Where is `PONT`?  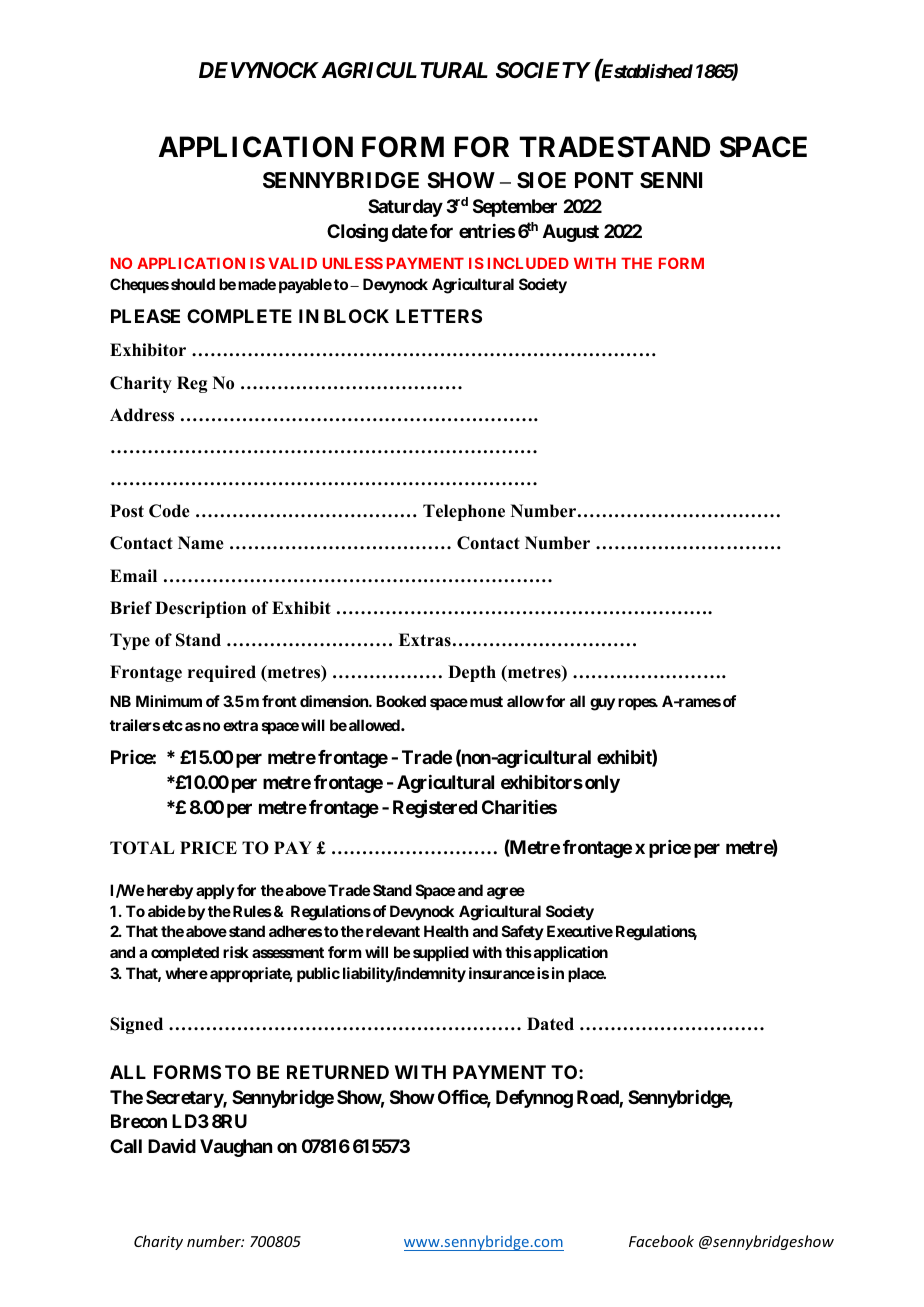
PONT is located at coordinates (604, 180).
